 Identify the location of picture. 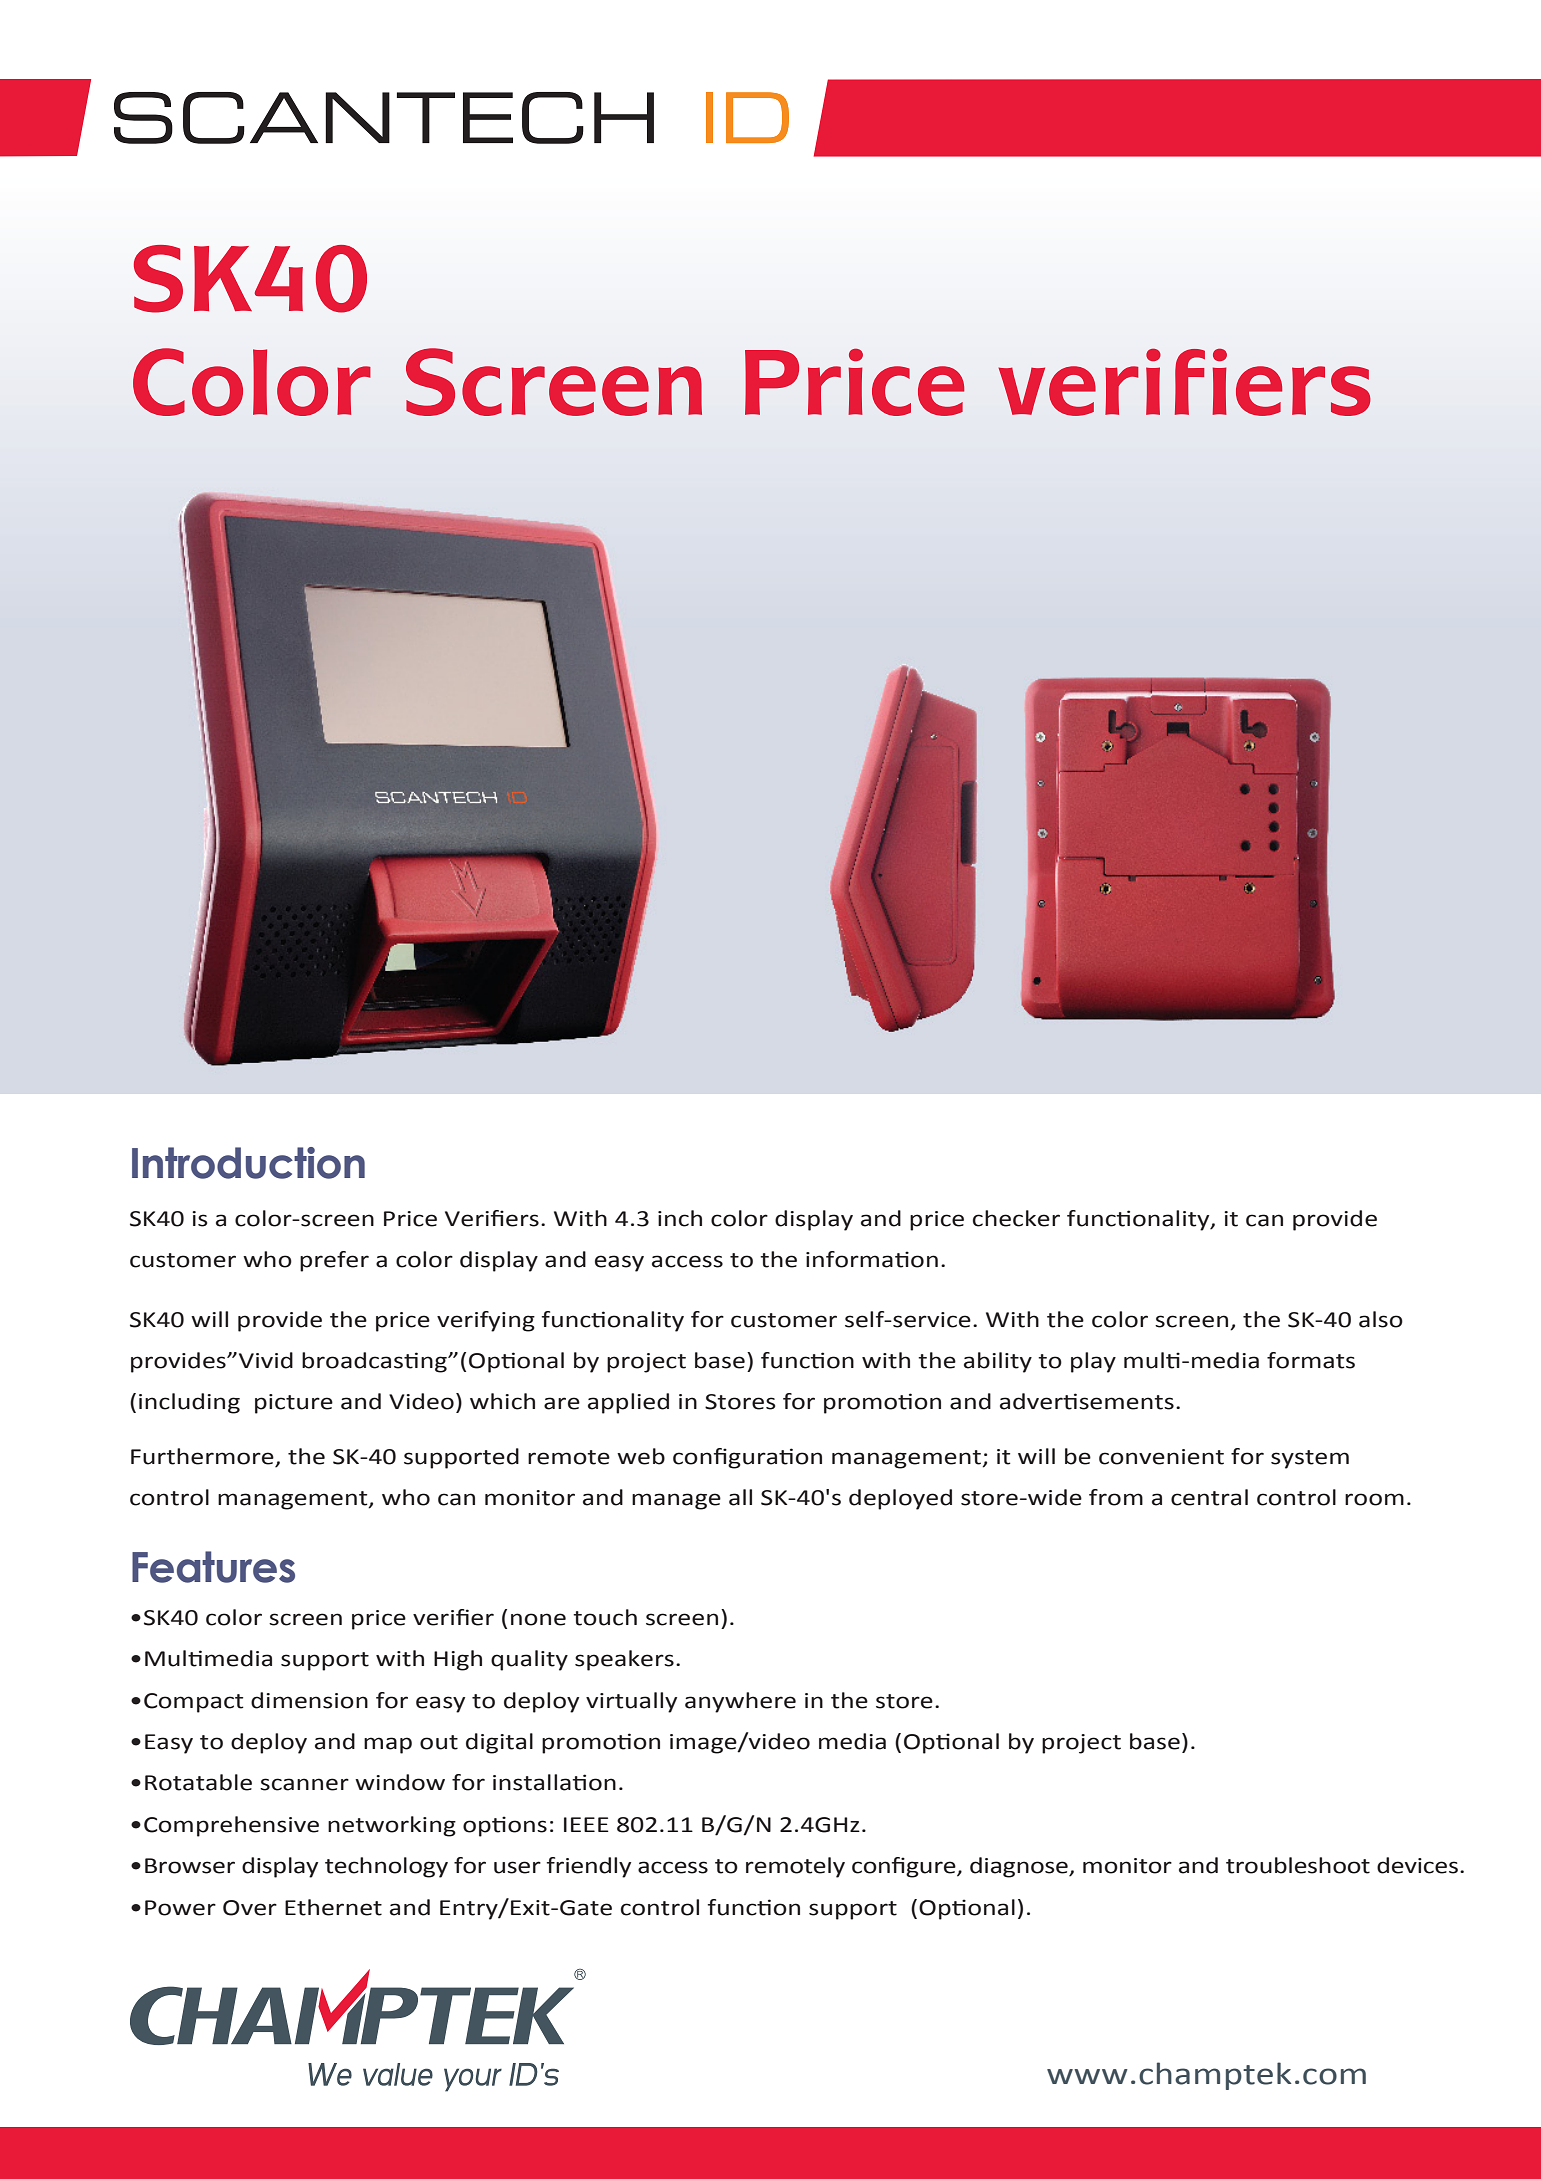
(294, 1404).
